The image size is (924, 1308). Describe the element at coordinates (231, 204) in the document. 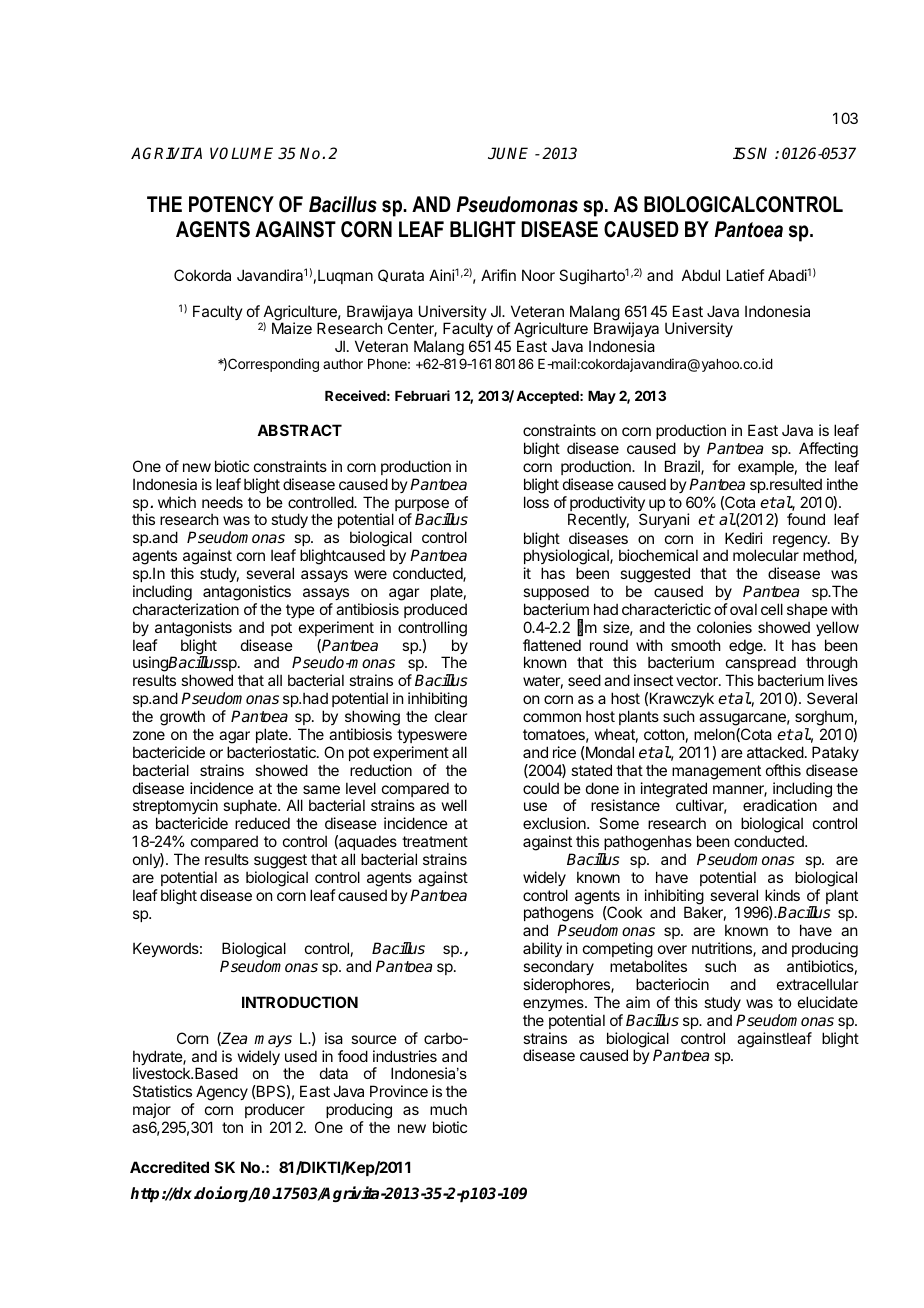

I see `POTENCY` at that location.
